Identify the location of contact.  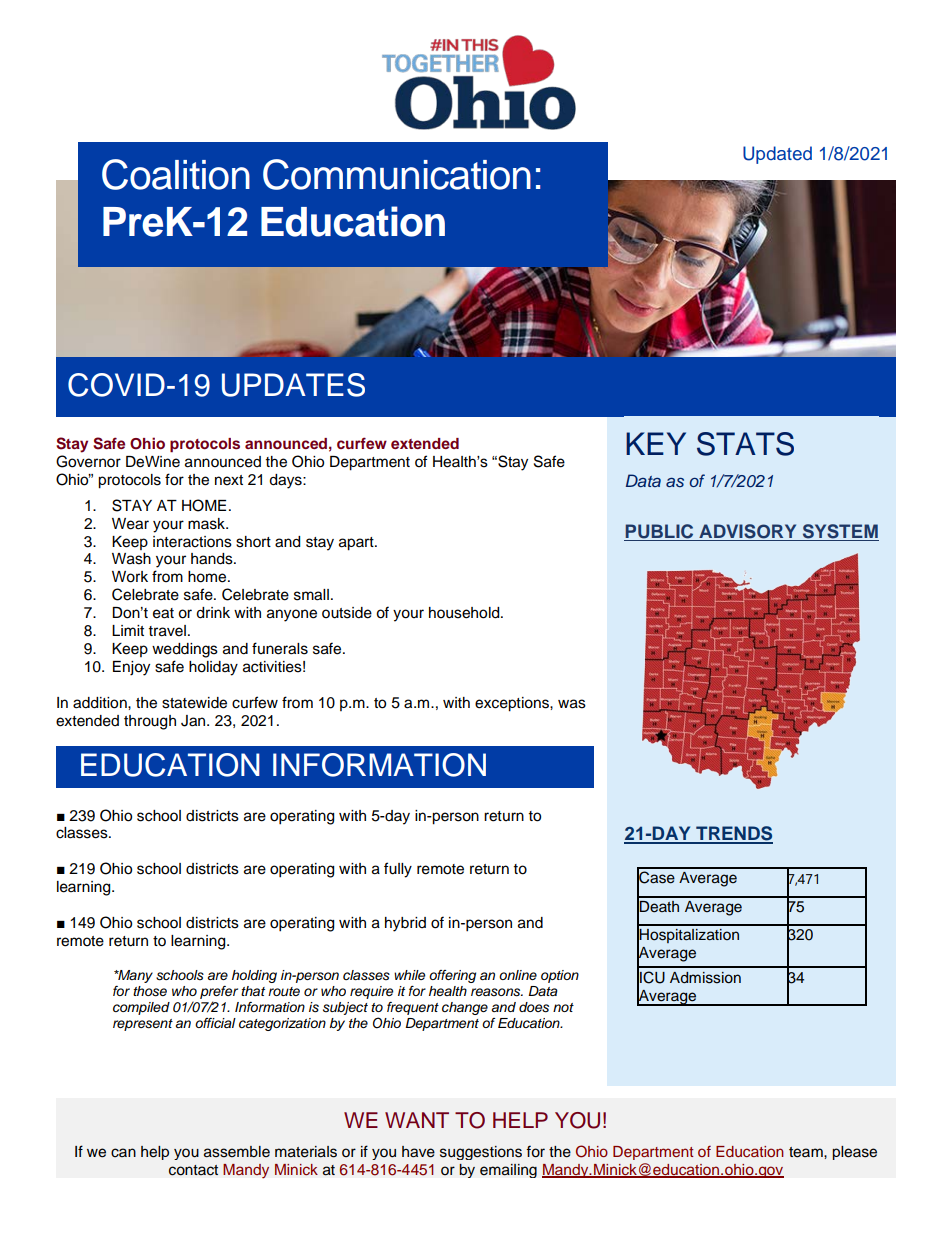
(193, 1170).
